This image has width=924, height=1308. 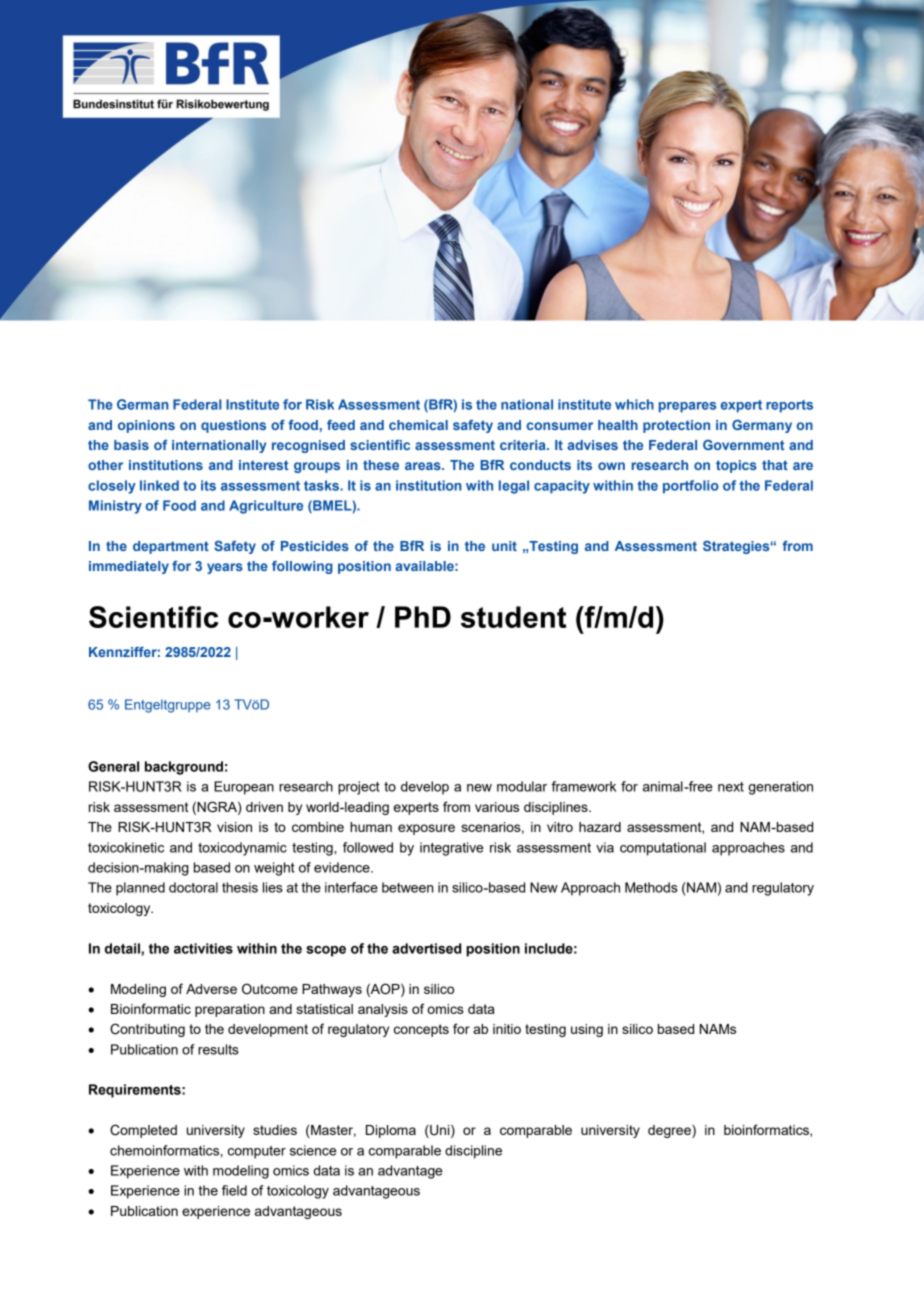 What do you see at coordinates (651, 887) in the image?
I see `Methods` at bounding box center [651, 887].
